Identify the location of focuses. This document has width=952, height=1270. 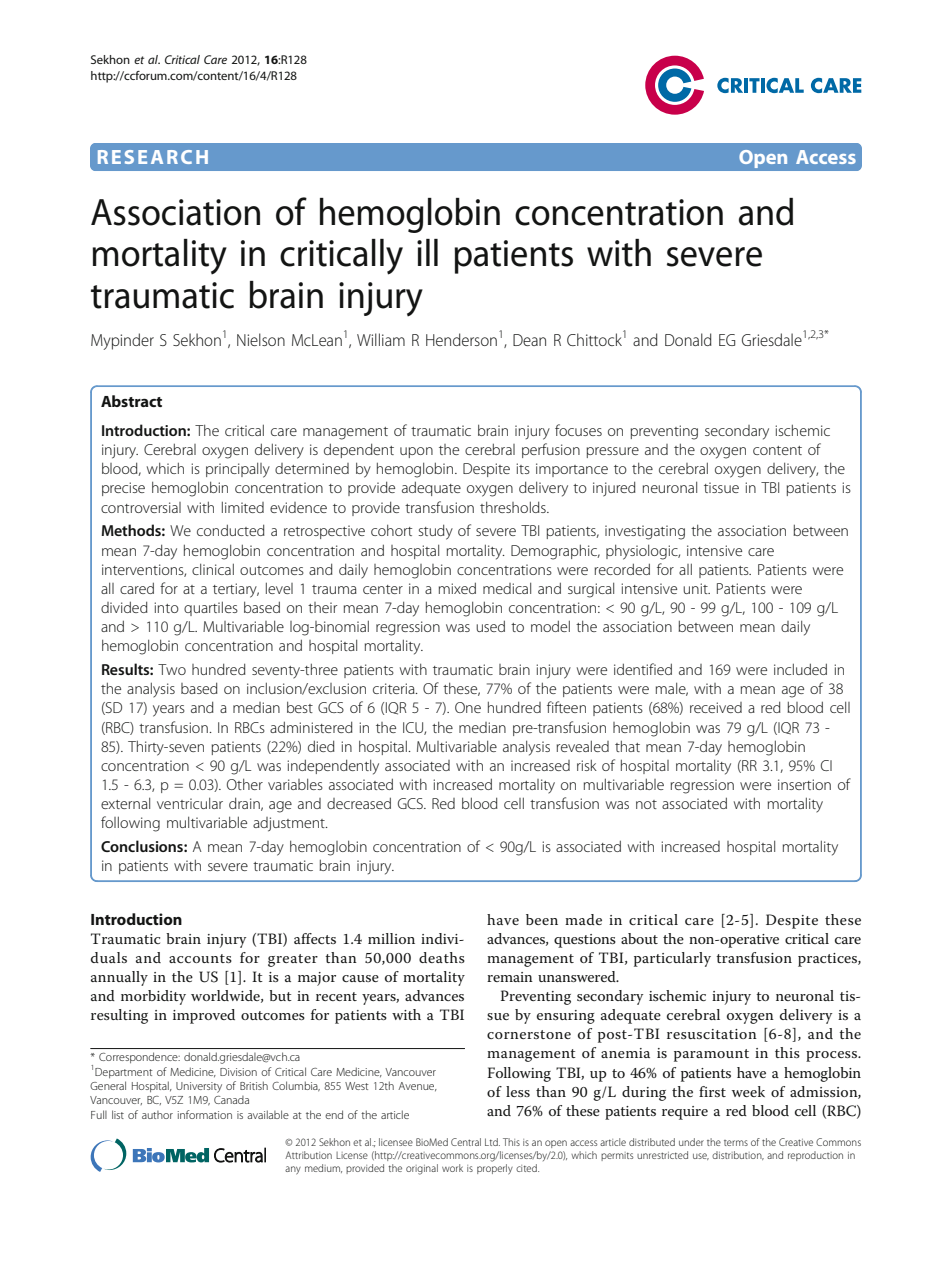
(578, 430).
